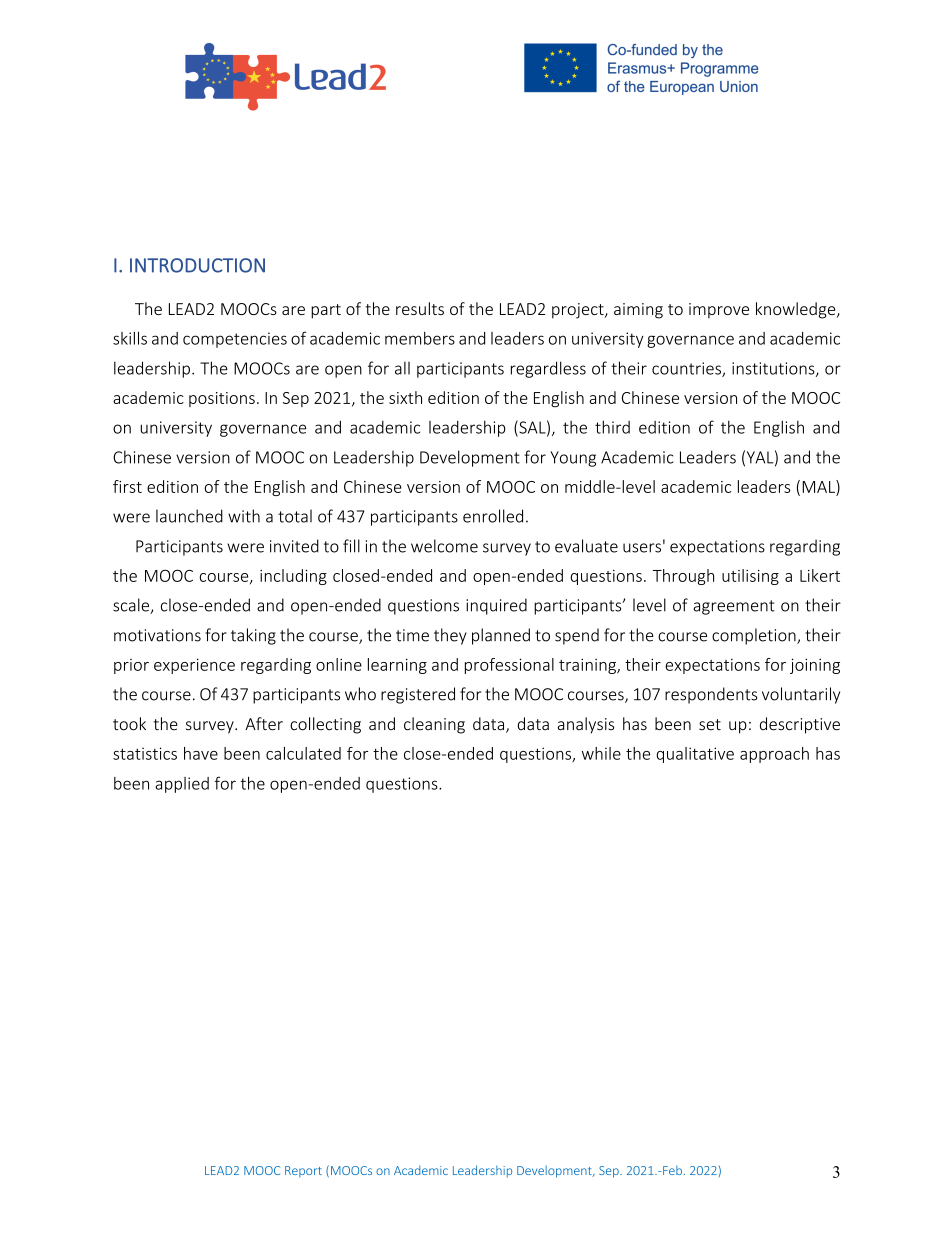 This page has width=952, height=1233. What do you see at coordinates (750, 577) in the page?
I see `utilising` at bounding box center [750, 577].
